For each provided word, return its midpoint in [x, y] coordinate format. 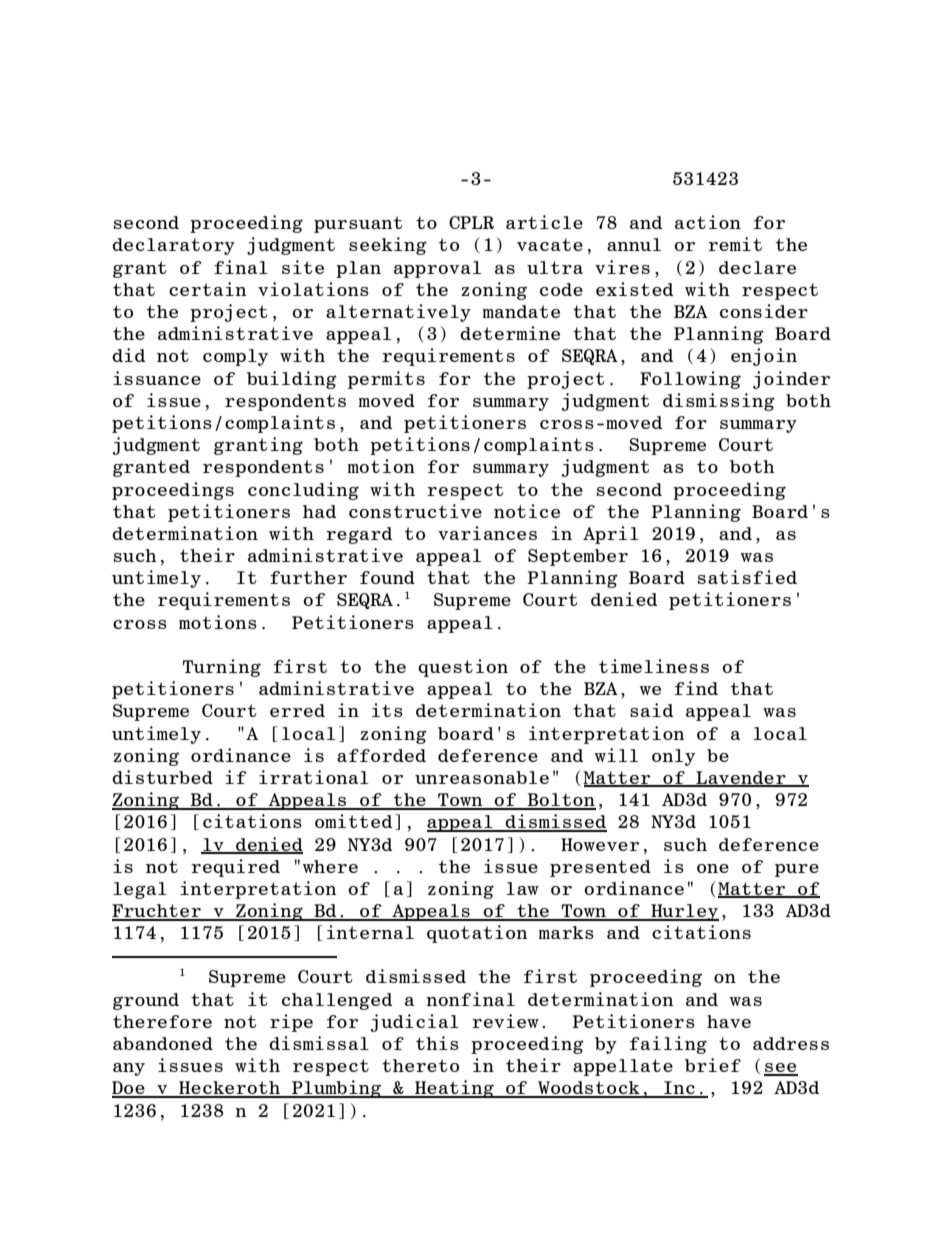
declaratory [173, 246]
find [696, 688]
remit [735, 244]
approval [437, 269]
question [463, 668]
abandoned [163, 1043]
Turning [222, 668]
